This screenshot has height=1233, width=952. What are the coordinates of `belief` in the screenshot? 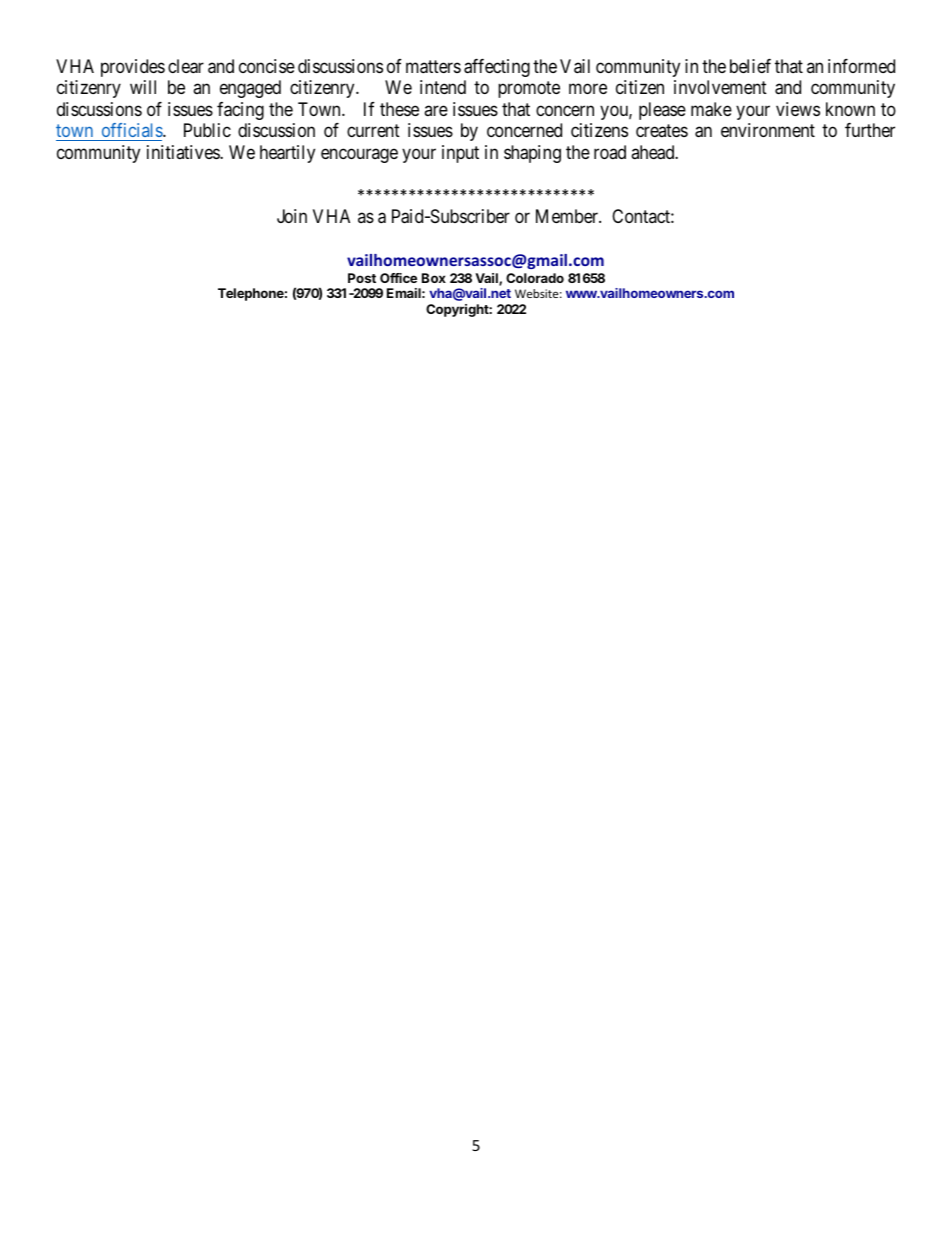 It's located at (750, 66).
